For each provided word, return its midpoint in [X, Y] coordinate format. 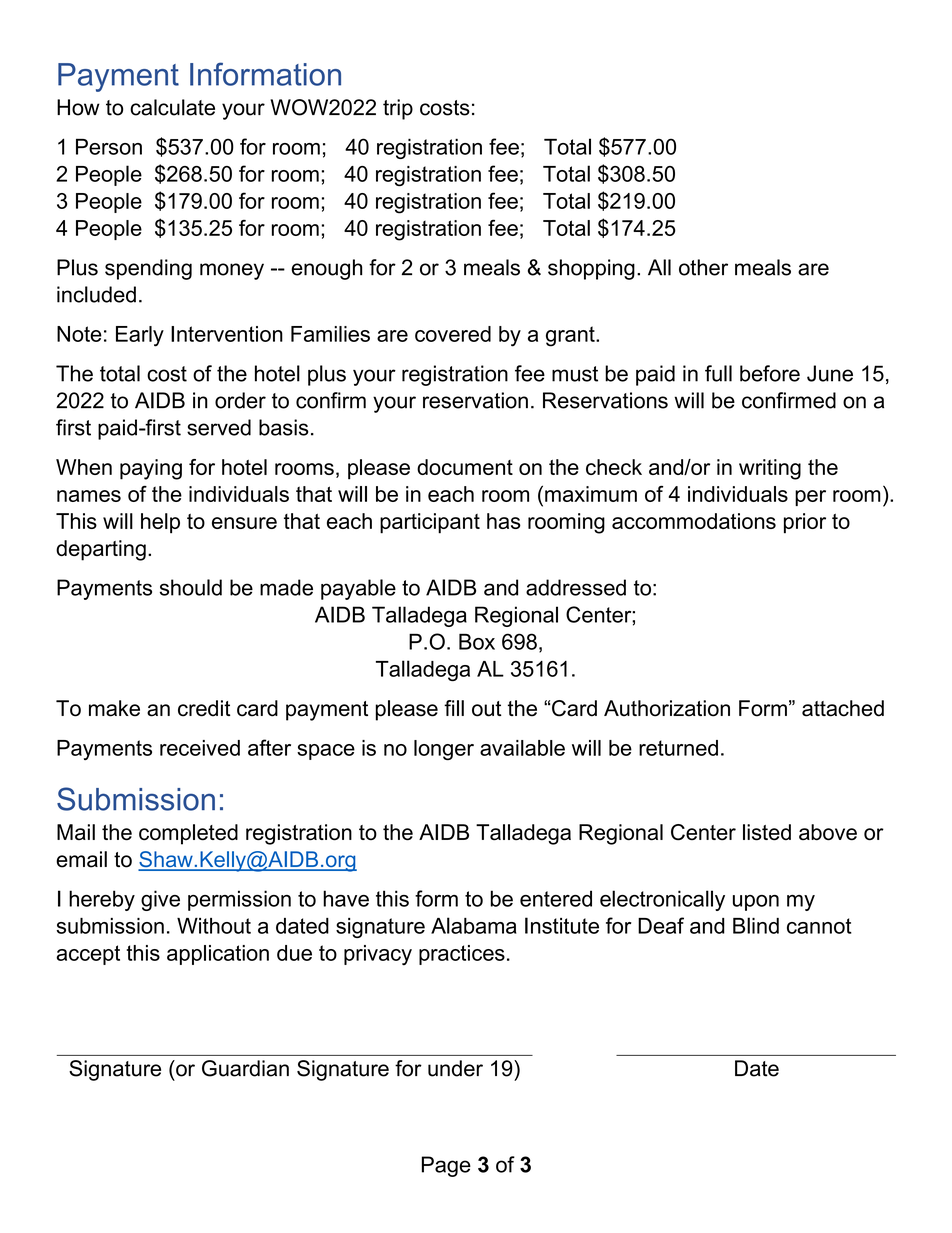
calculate [172, 107]
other [703, 267]
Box [477, 641]
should [191, 587]
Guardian [245, 1068]
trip [398, 109]
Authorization [667, 708]
